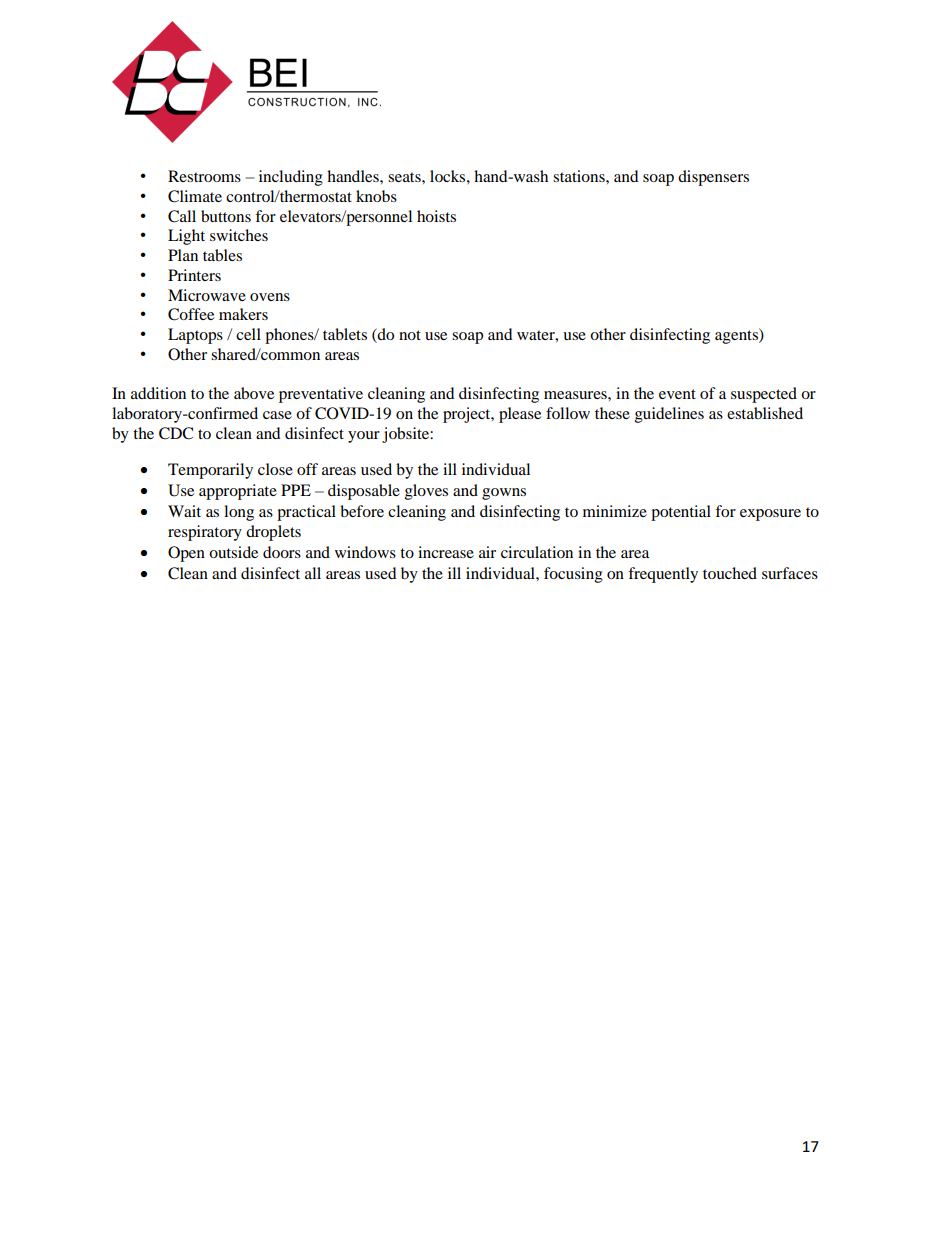 The image size is (952, 1233). Describe the element at coordinates (405, 177) in the screenshot. I see `seats` at that location.
